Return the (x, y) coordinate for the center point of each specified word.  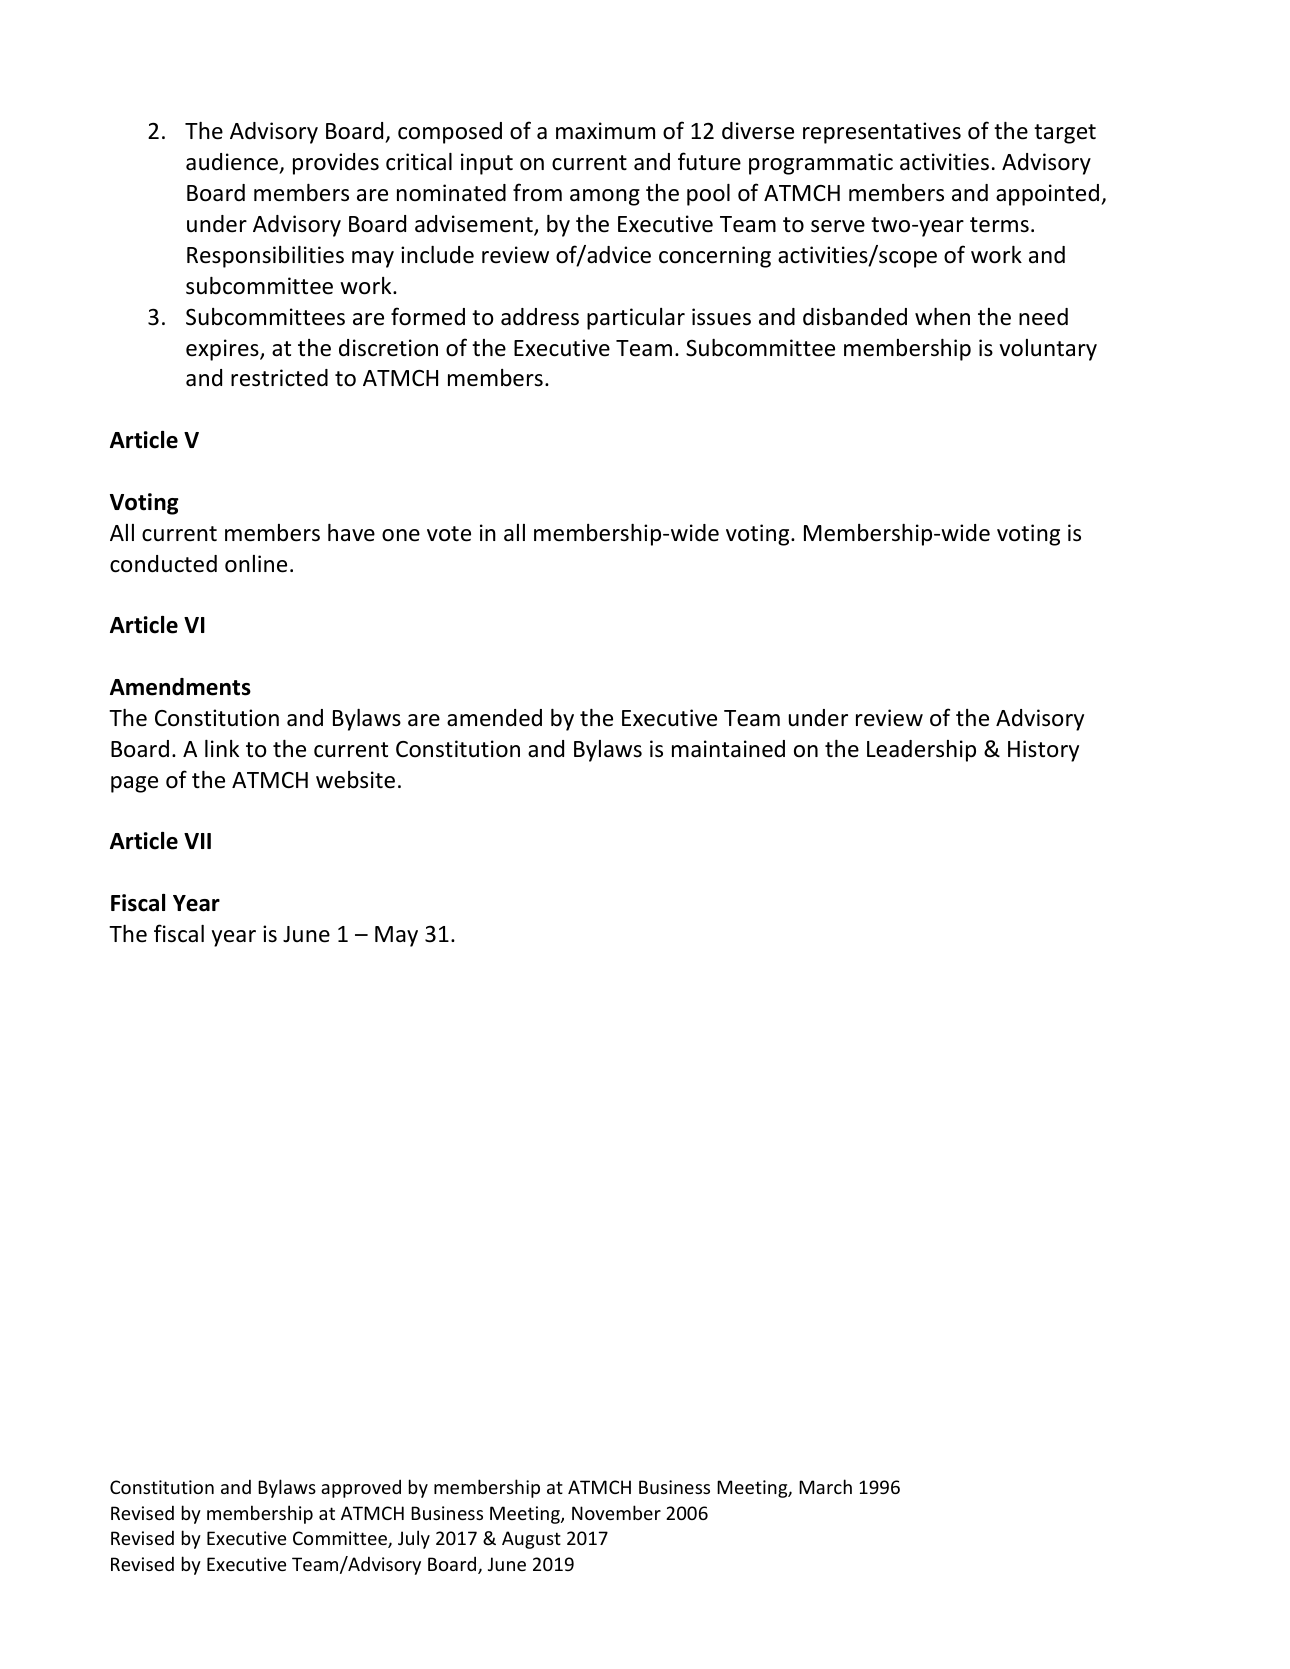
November (616, 1512)
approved (361, 1489)
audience (232, 162)
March (825, 1486)
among (605, 197)
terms (999, 225)
